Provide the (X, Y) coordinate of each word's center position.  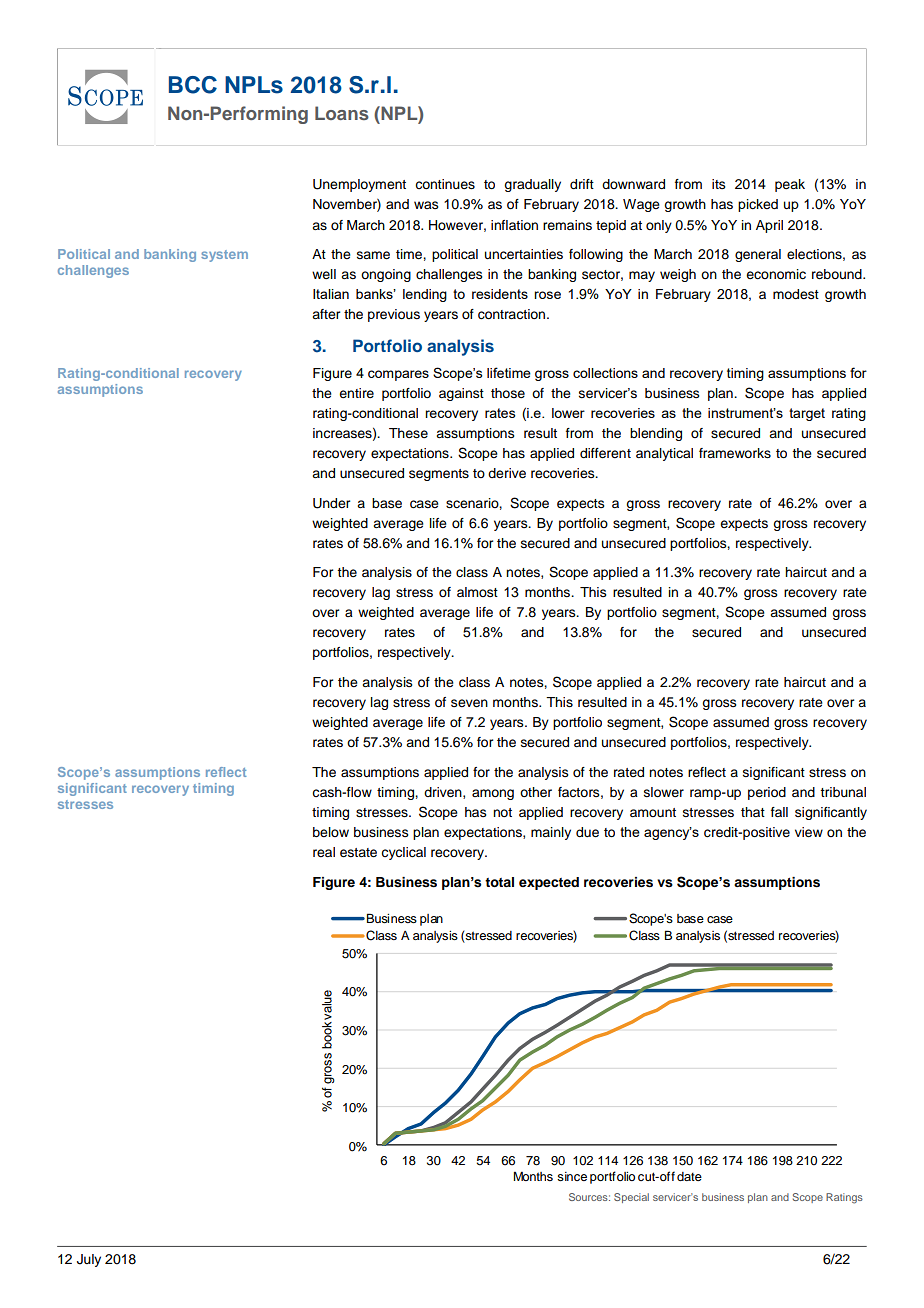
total (499, 882)
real (324, 852)
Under (331, 503)
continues (445, 184)
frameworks (735, 453)
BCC (193, 85)
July (89, 1260)
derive (507, 473)
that (753, 812)
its (719, 184)
